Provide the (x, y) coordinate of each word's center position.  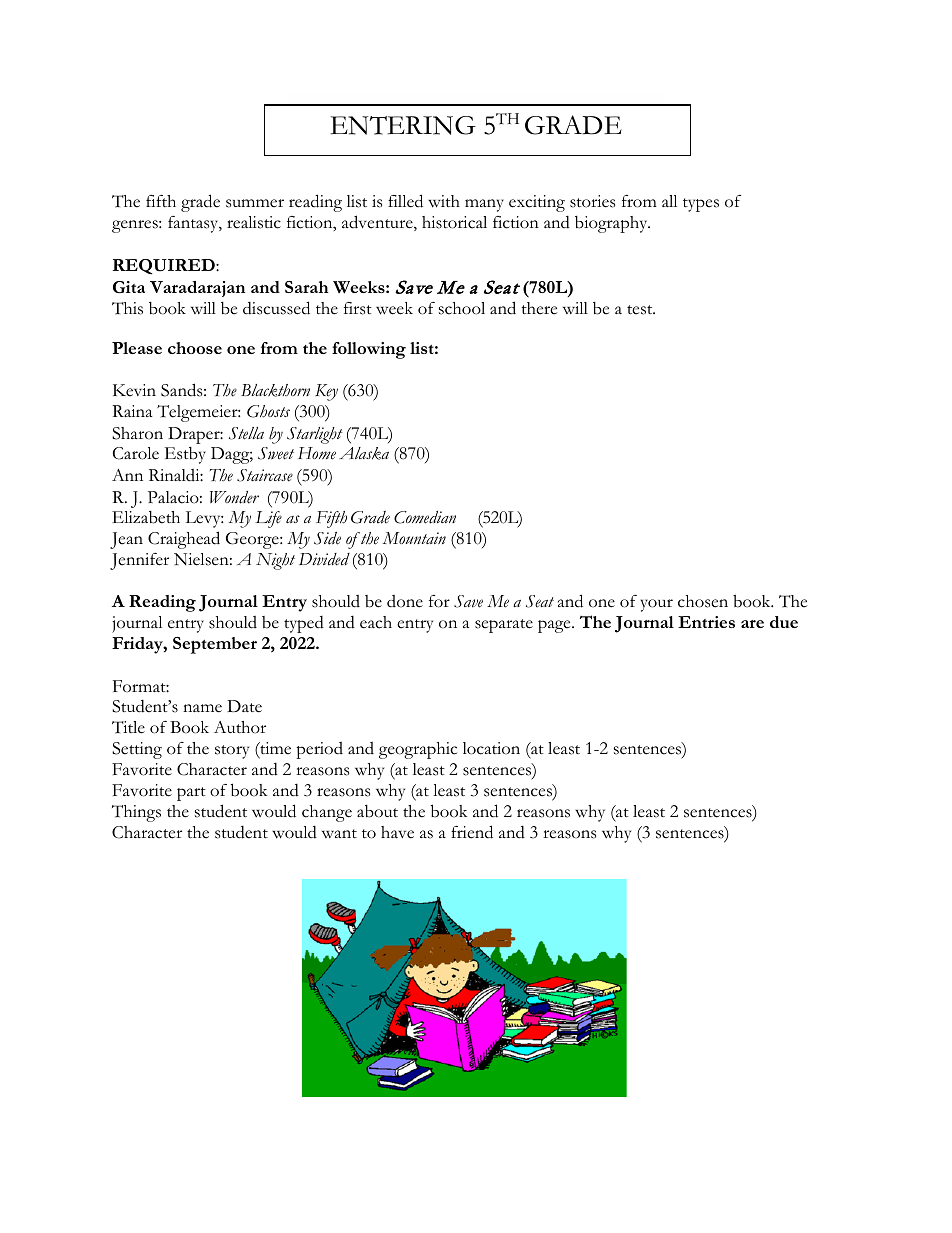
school (462, 308)
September (215, 645)
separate (504, 626)
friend (472, 832)
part (191, 794)
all (669, 201)
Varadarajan (197, 289)
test (641, 310)
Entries (706, 622)
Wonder (234, 497)
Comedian (425, 517)
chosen (703, 601)
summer (255, 203)
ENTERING (403, 125)
